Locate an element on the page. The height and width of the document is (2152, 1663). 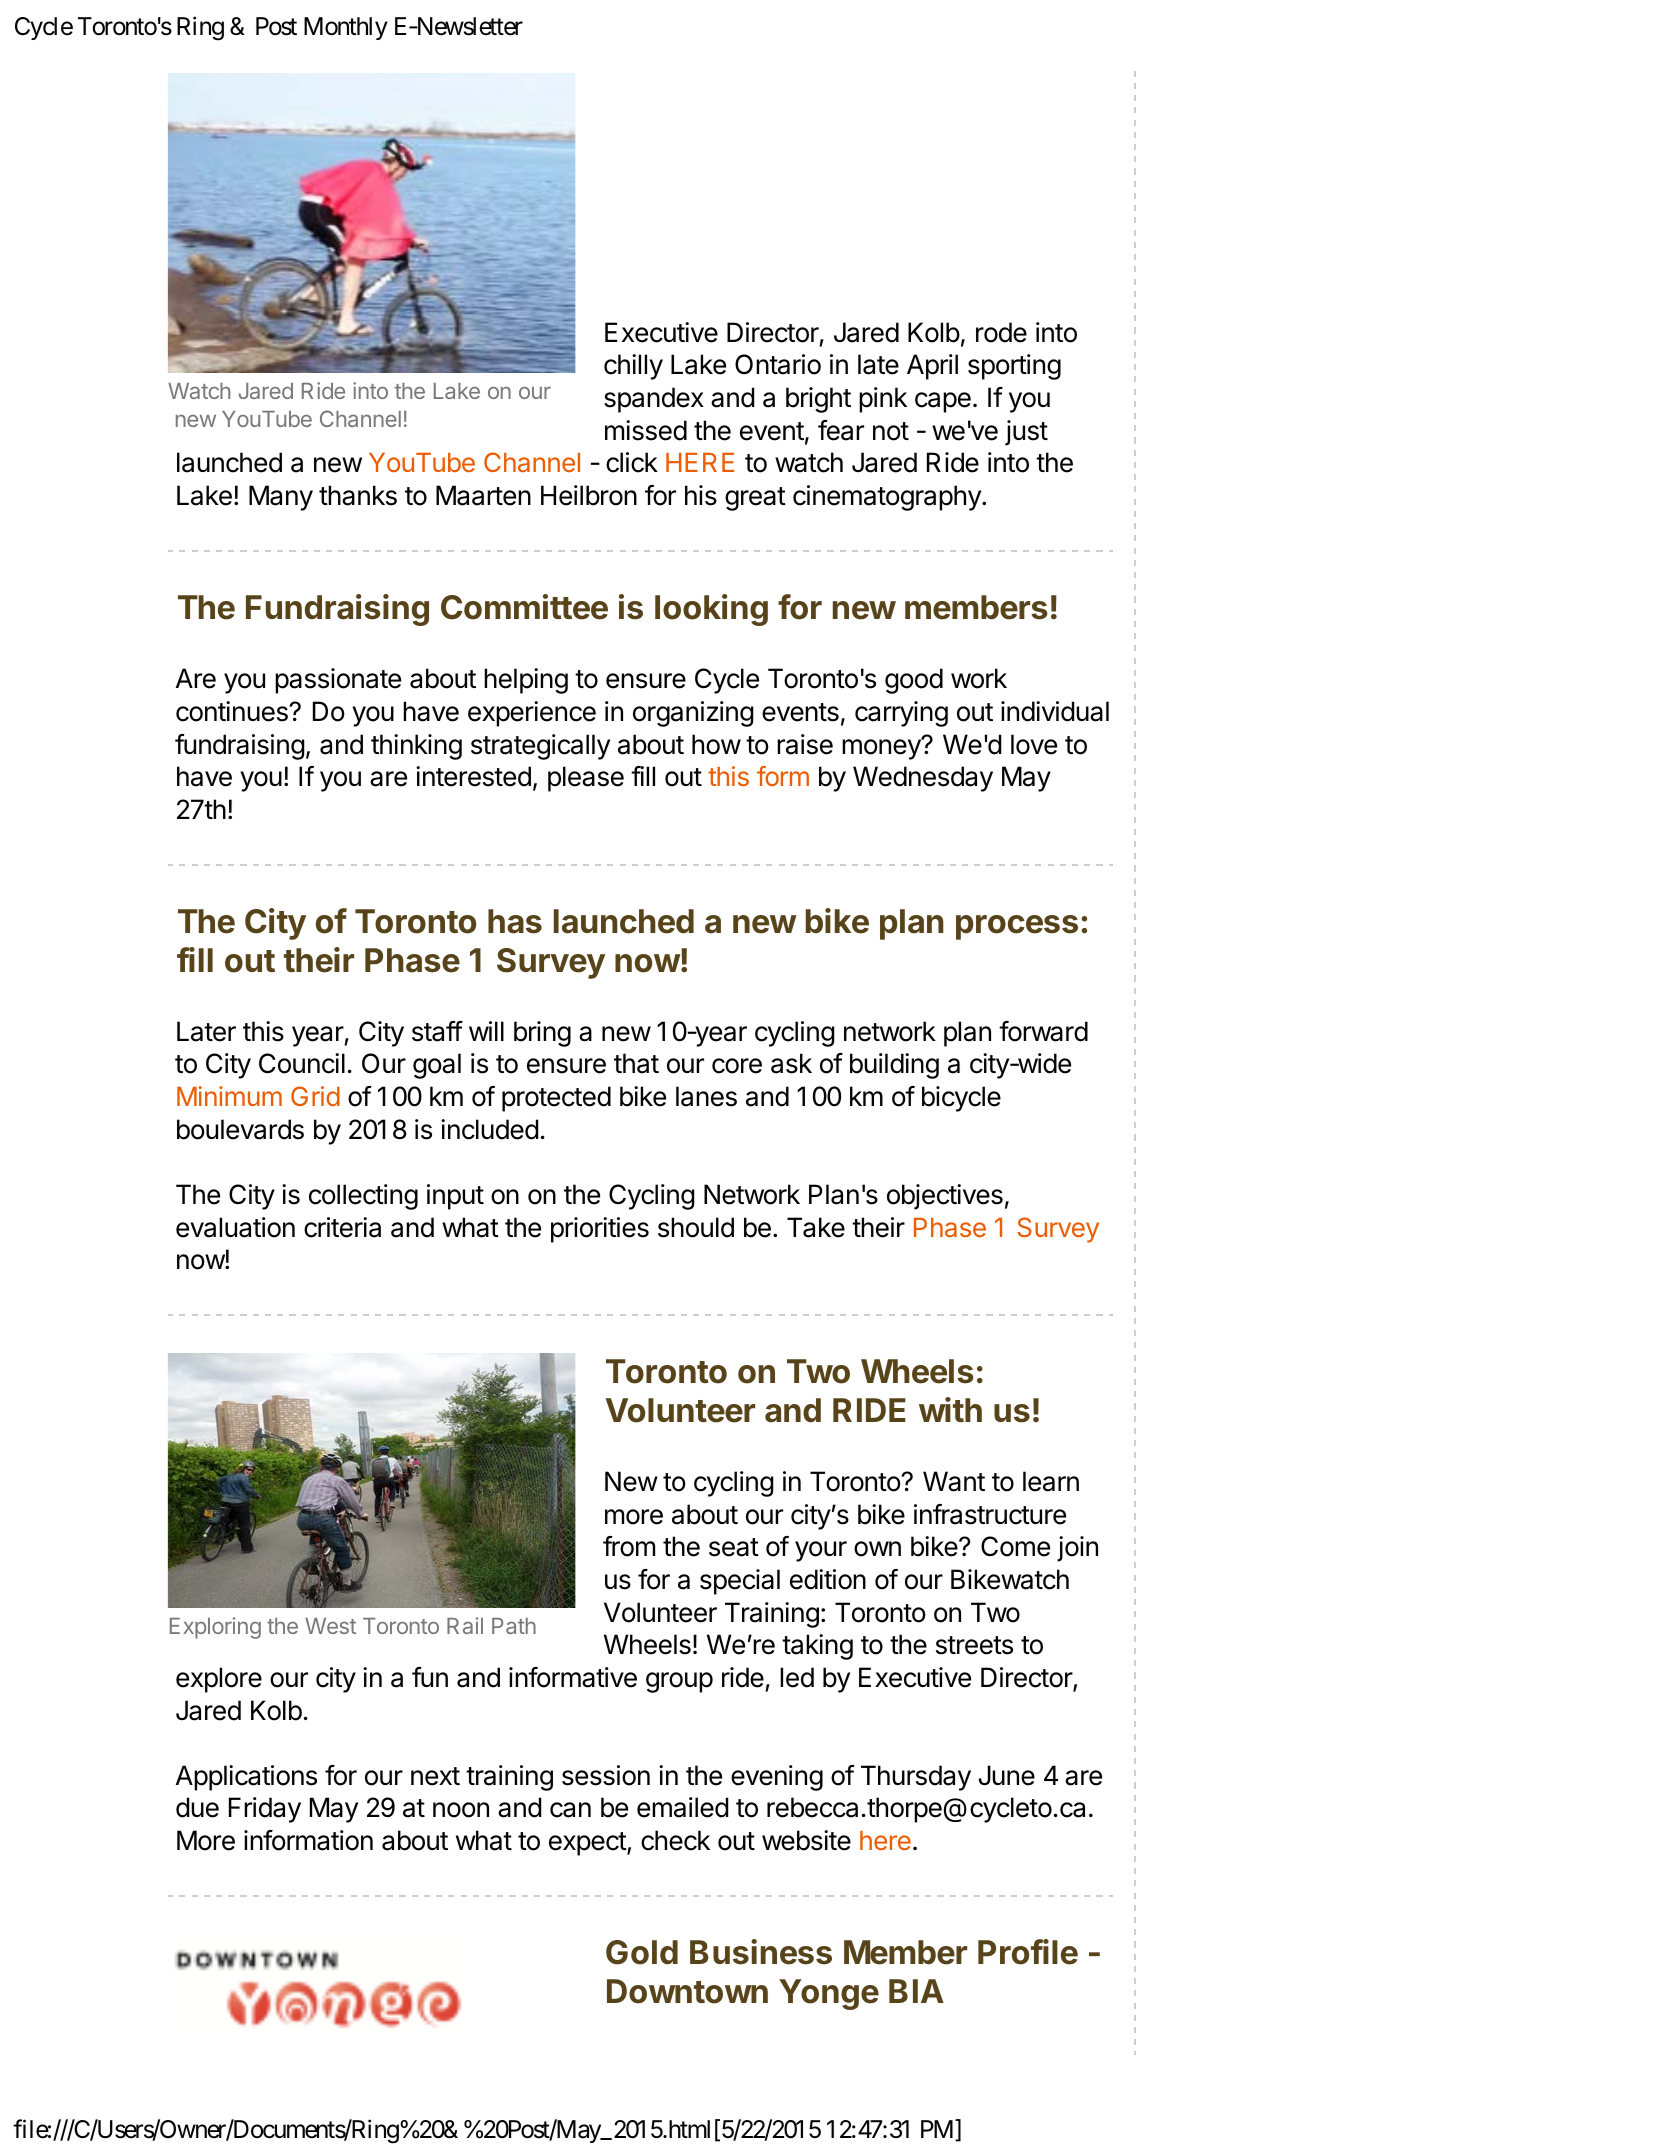
organizing is located at coordinates (693, 714).
